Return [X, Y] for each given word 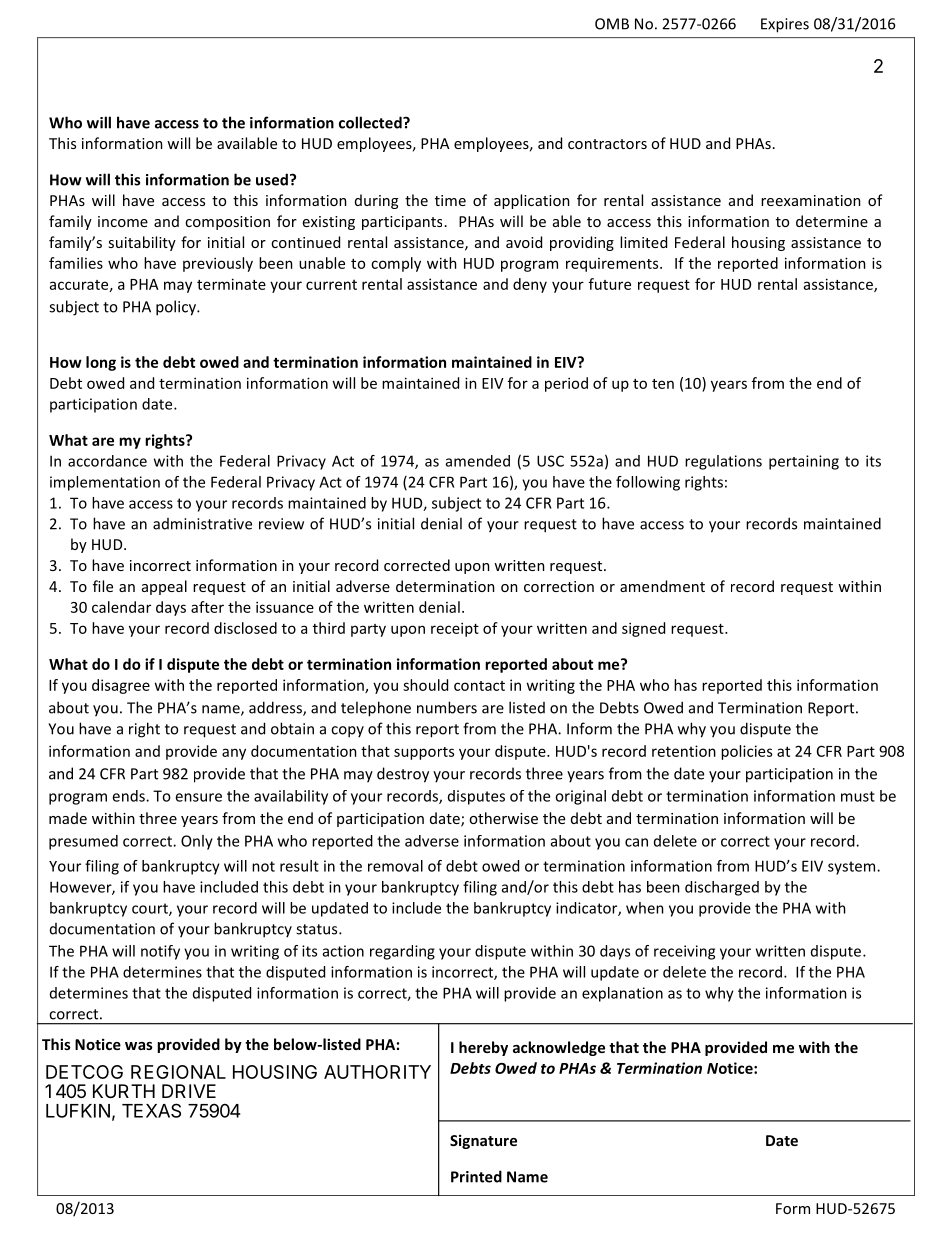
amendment [662, 586]
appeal [164, 587]
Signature [483, 1141]
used [272, 179]
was [139, 1046]
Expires [785, 25]
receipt [455, 629]
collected [371, 122]
